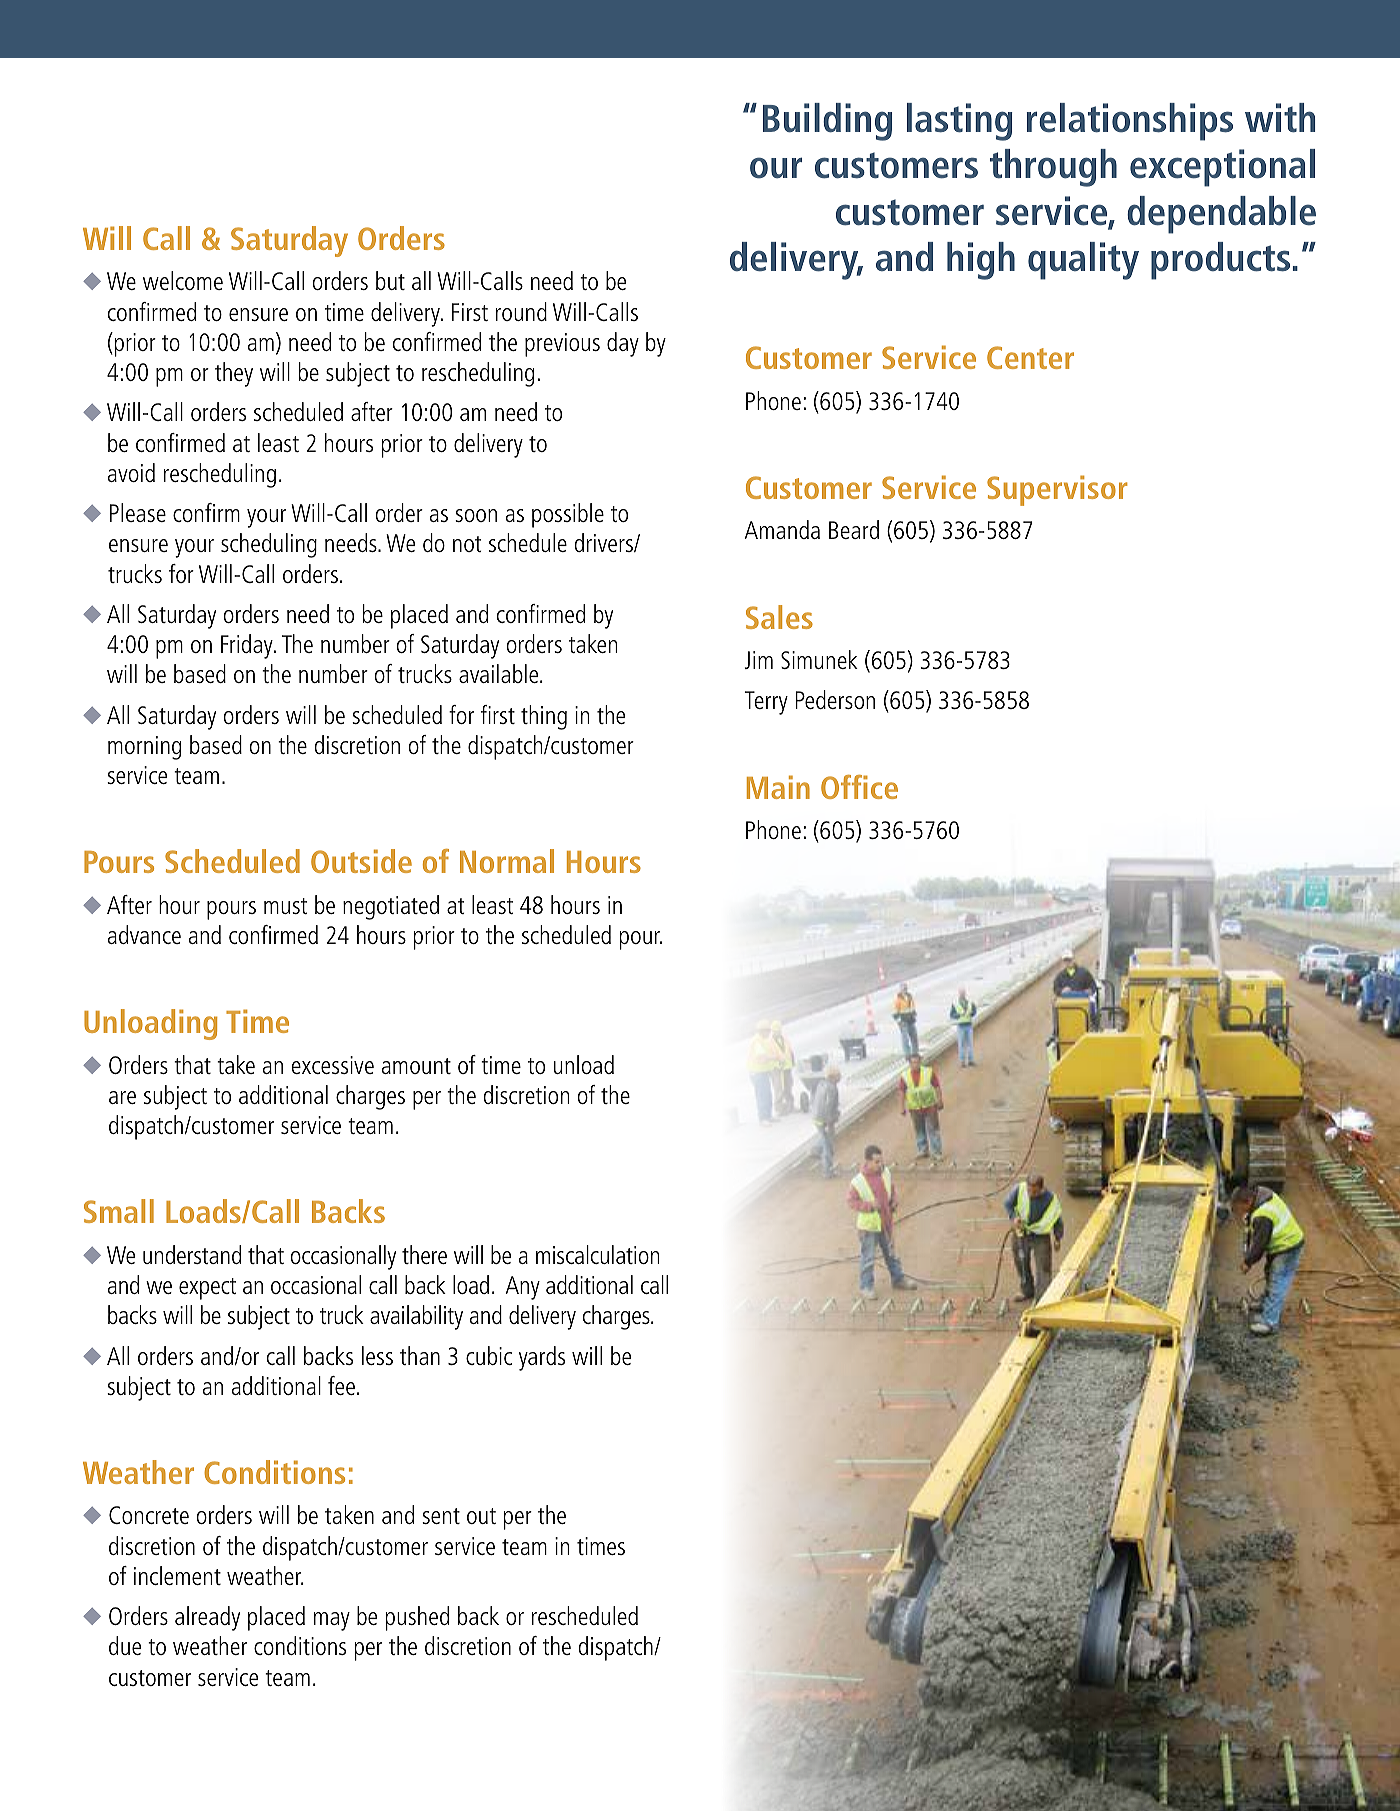 This image has width=1400, height=1811. Describe the element at coordinates (1130, 122) in the image. I see `relationships` at that location.
